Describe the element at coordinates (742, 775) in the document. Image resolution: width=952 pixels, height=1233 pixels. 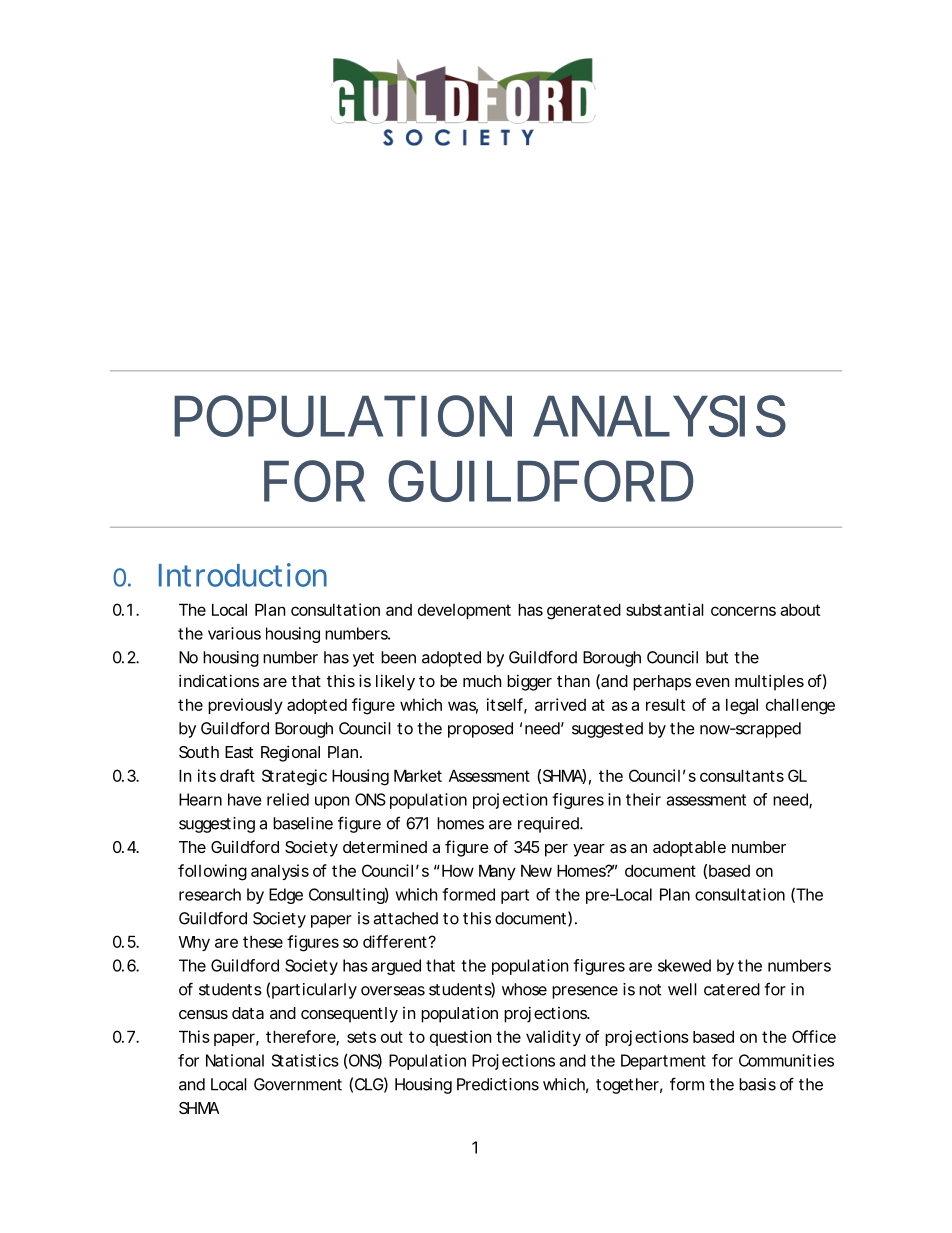
I see `consultants` at that location.
